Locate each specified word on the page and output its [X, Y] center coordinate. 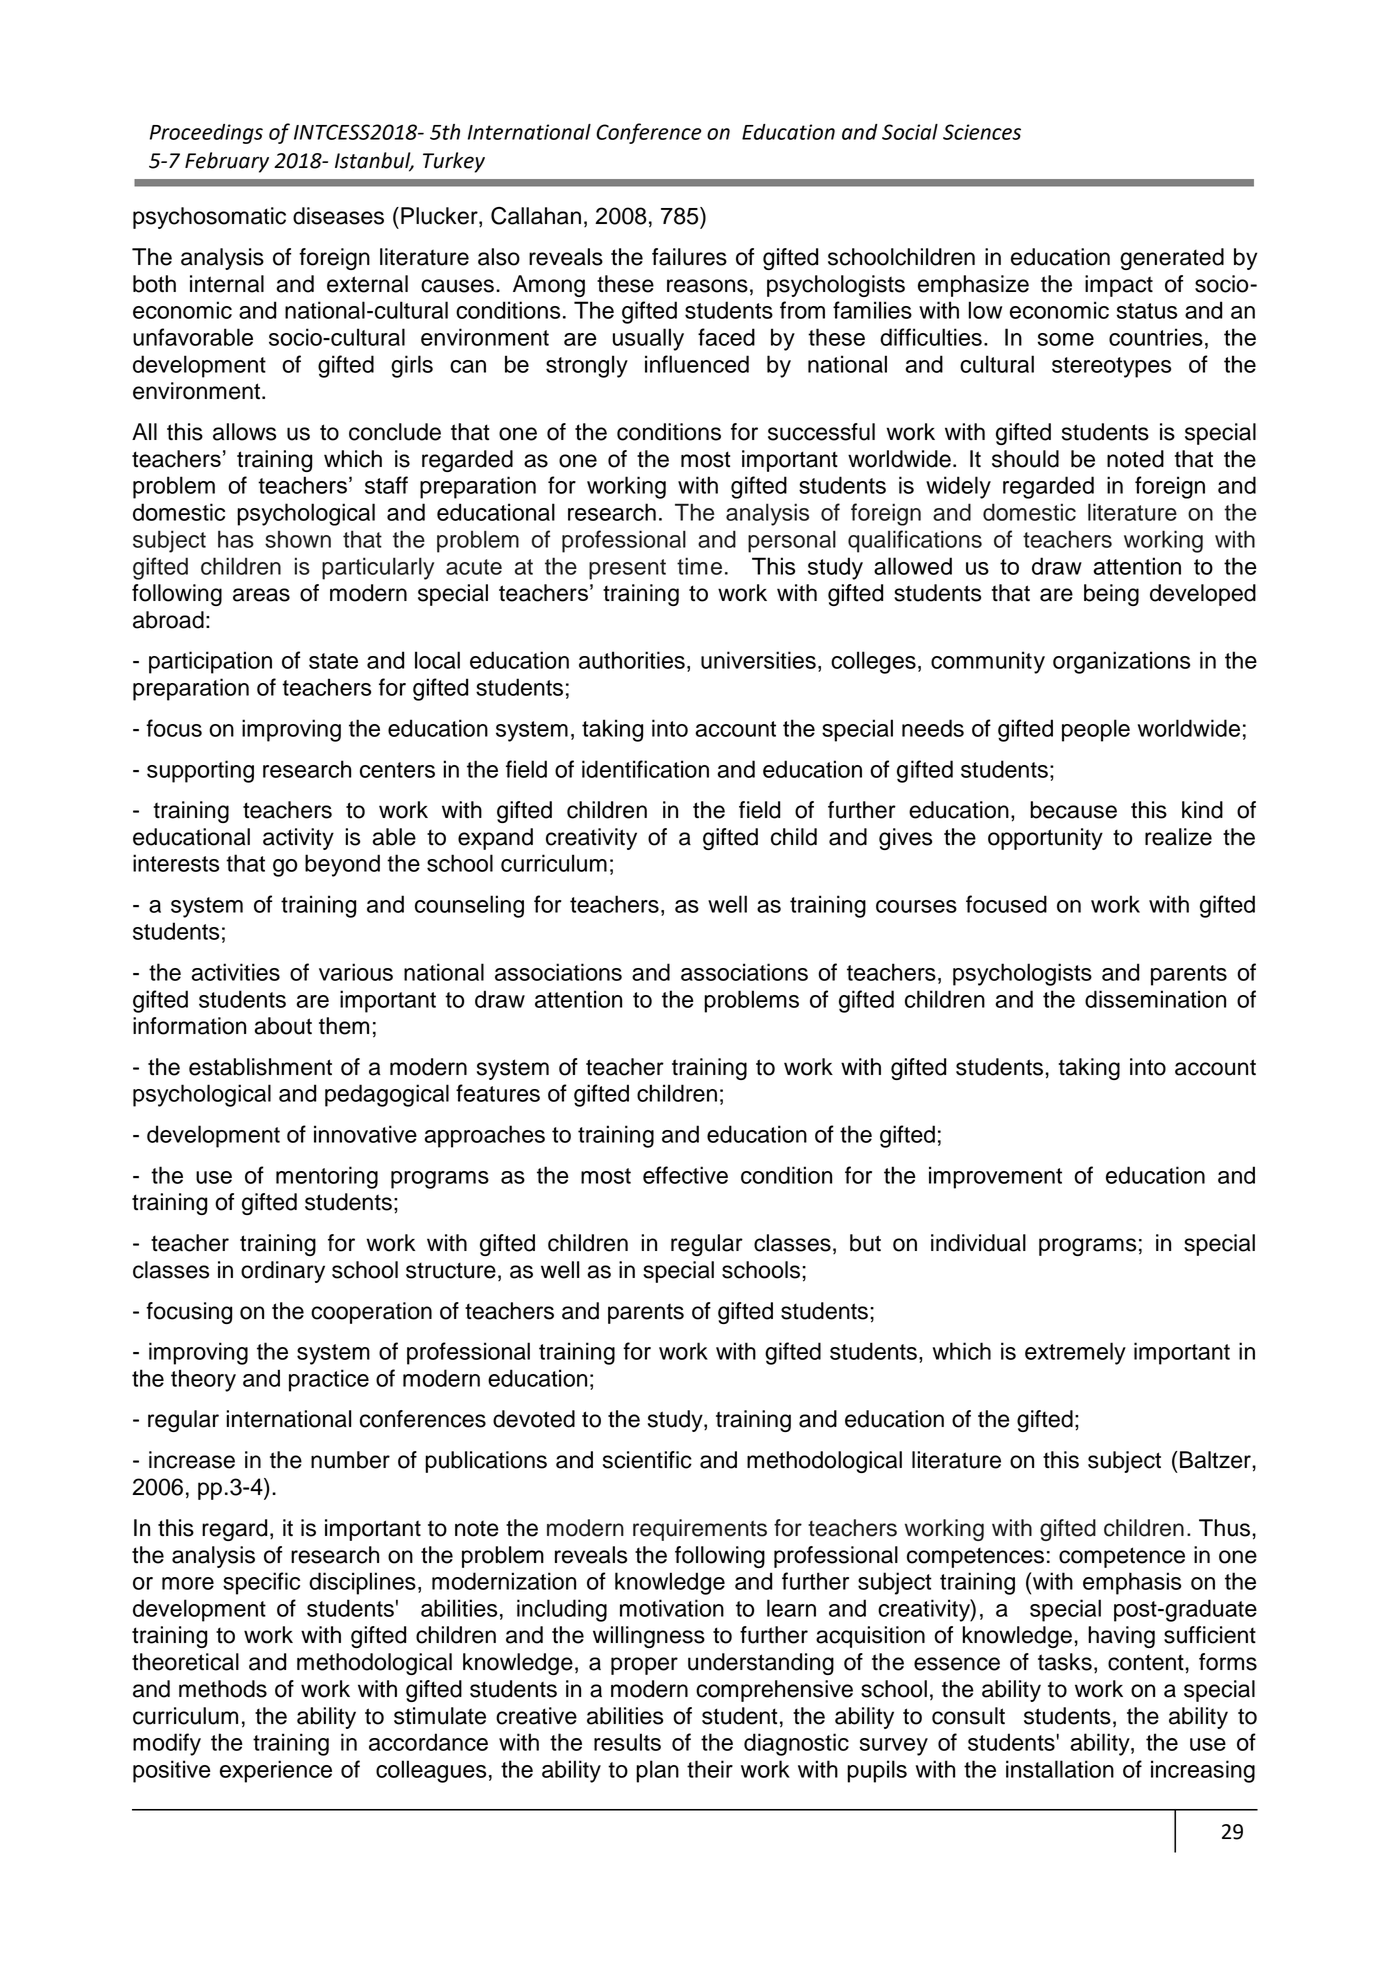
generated [1172, 259]
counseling [469, 906]
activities [235, 972]
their [710, 1769]
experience [276, 1771]
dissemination [1155, 999]
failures [689, 257]
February [227, 162]
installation [1060, 1769]
